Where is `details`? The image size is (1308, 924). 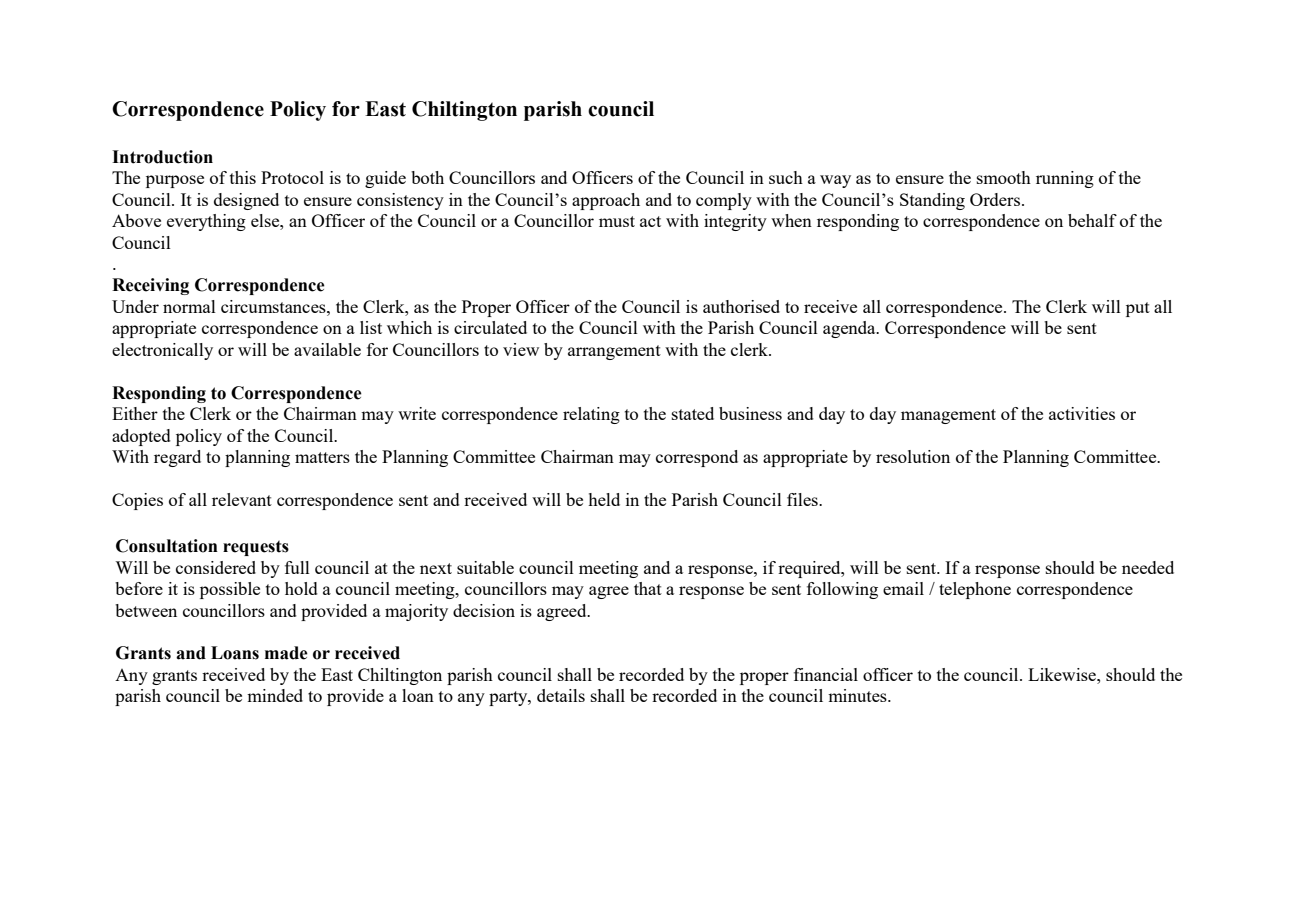 details is located at coordinates (561, 695).
